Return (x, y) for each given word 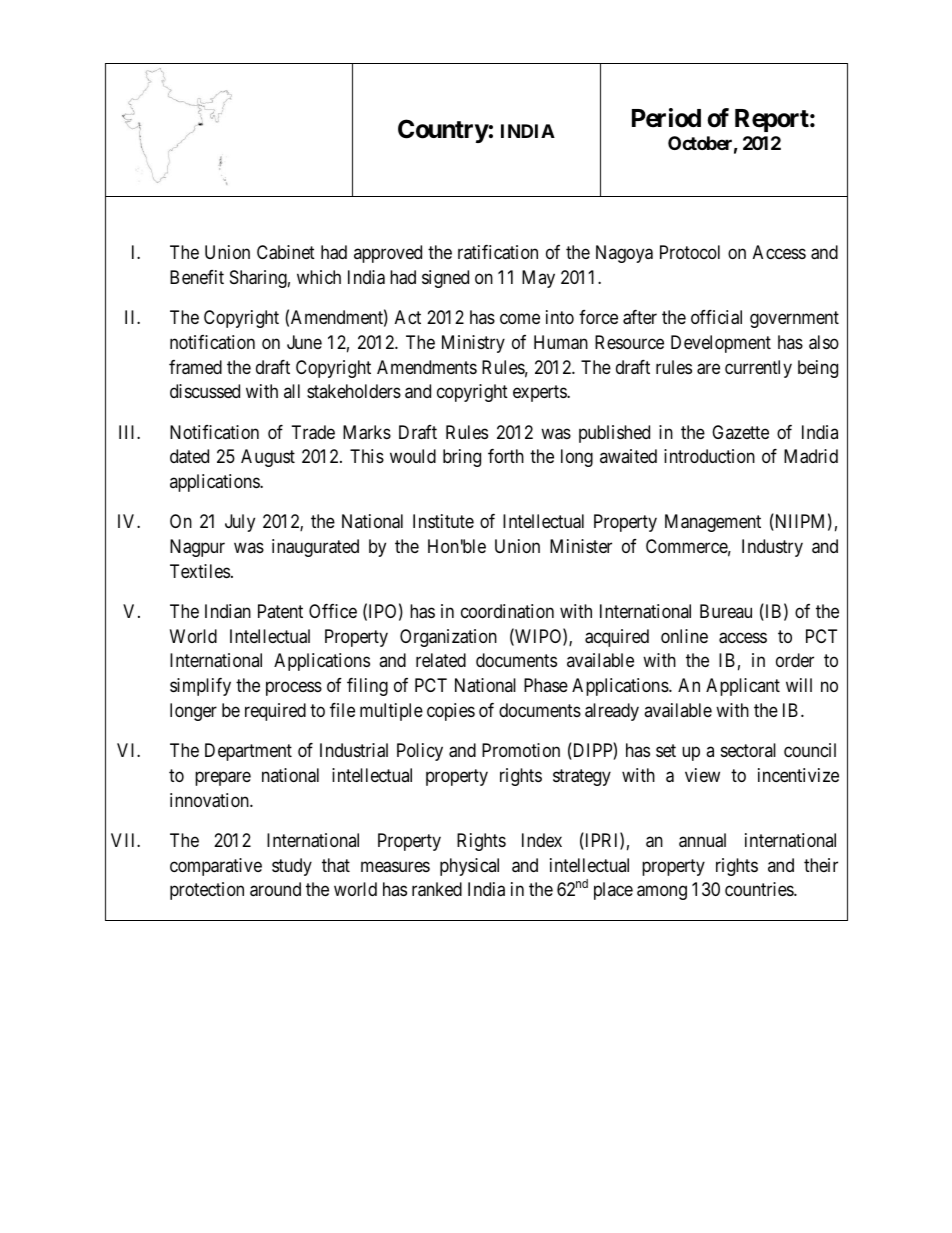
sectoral (748, 750)
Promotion (521, 750)
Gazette (740, 432)
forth (506, 456)
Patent (280, 611)
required (275, 712)
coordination (507, 611)
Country (443, 131)
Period (666, 118)
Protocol (690, 252)
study (292, 867)
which (319, 277)
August (268, 458)
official (716, 317)
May (538, 279)
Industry (772, 548)
